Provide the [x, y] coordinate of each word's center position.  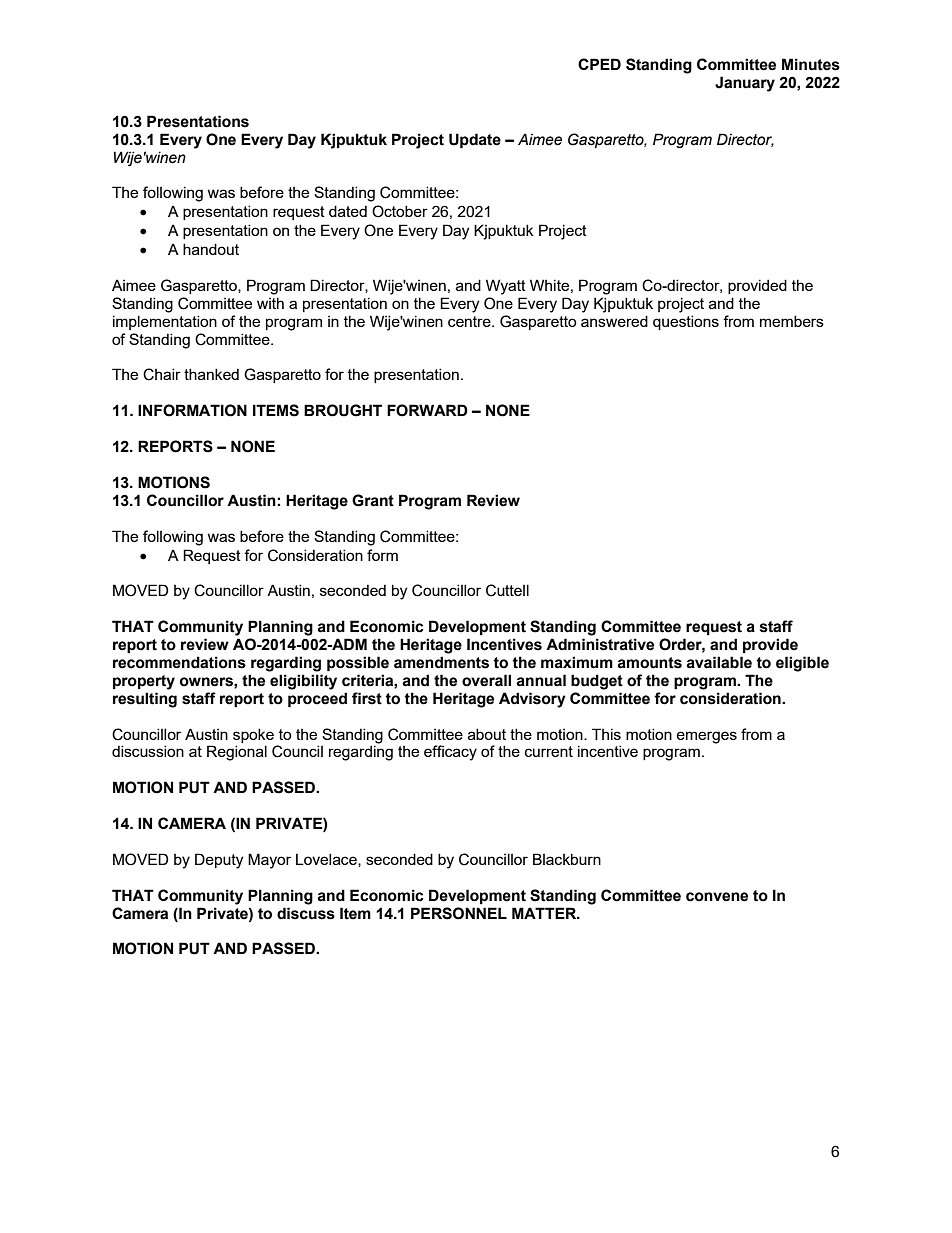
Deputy [219, 861]
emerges [707, 737]
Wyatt [506, 287]
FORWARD [427, 410]
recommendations [179, 662]
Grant [373, 500]
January [745, 84]
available [719, 662]
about [487, 734]
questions [686, 322]
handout [211, 249]
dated [348, 211]
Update [475, 141]
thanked [211, 374]
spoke [253, 735]
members [792, 321]
